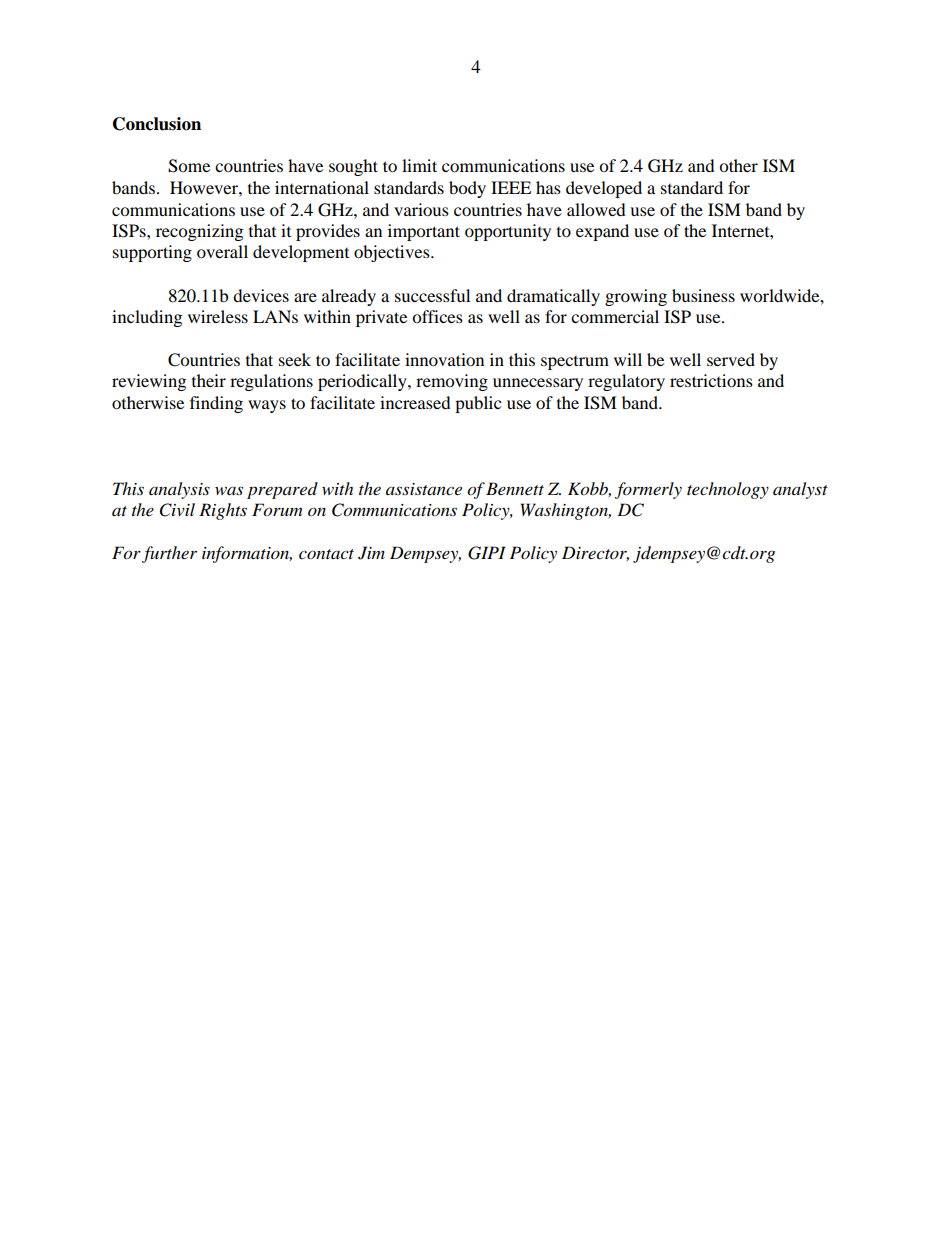 The image size is (952, 1233). Describe the element at coordinates (508, 232) in the screenshot. I see `opportunity` at that location.
